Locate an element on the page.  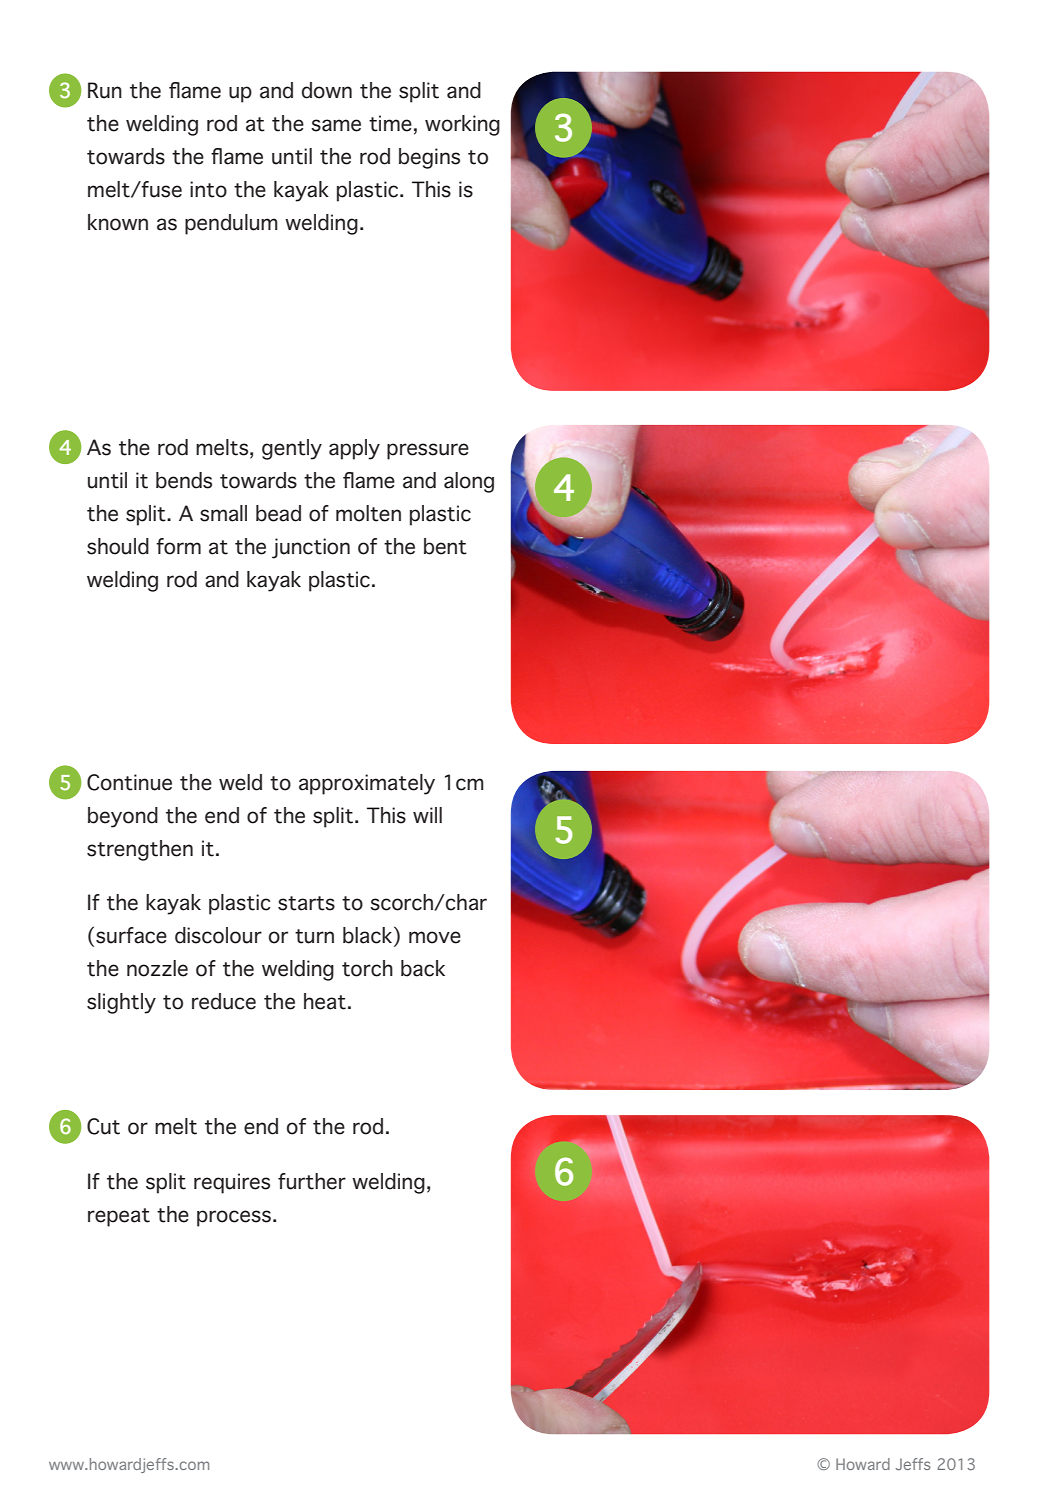
strengthen is located at coordinates (140, 850).
